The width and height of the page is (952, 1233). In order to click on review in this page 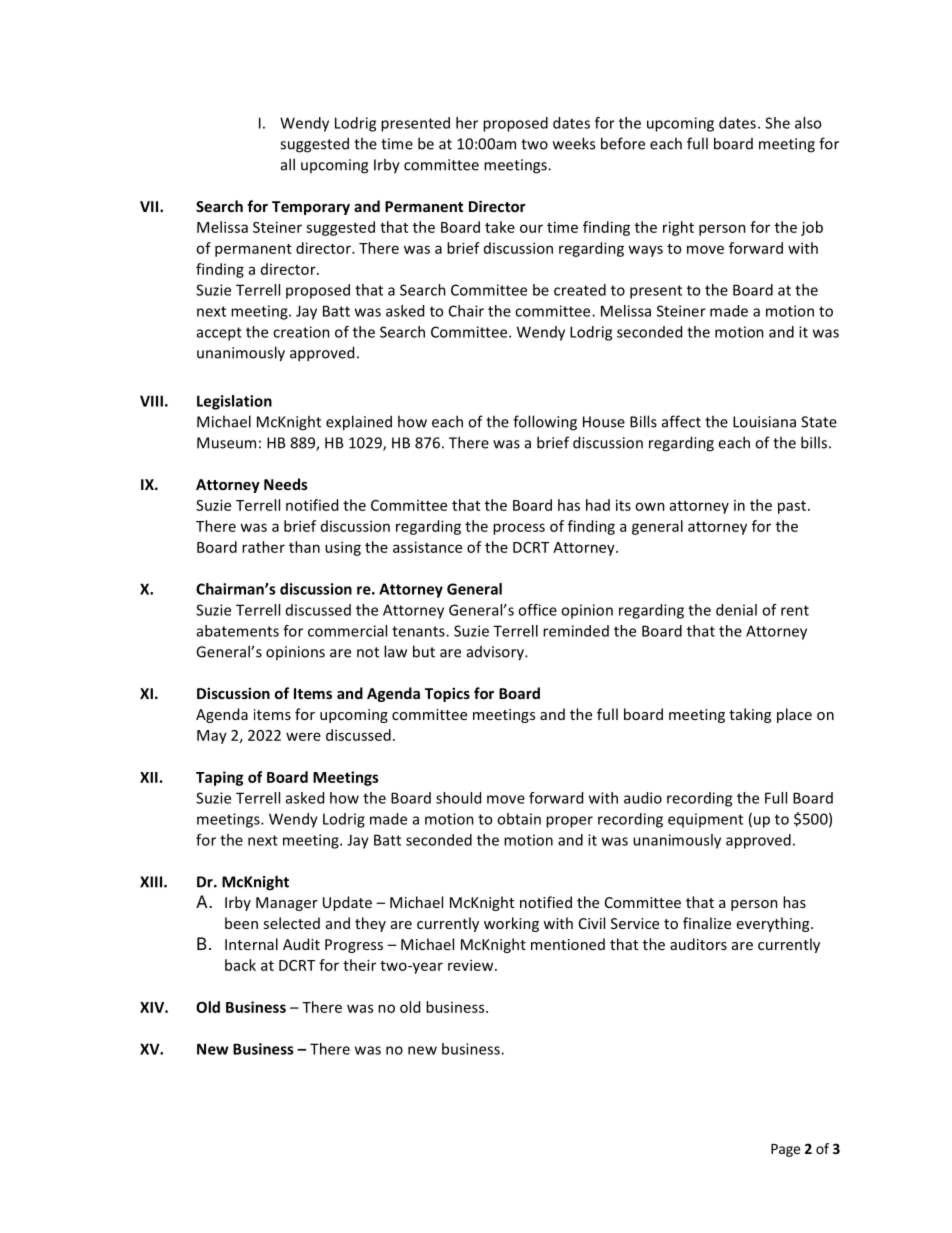, I will do `click(472, 965)`.
